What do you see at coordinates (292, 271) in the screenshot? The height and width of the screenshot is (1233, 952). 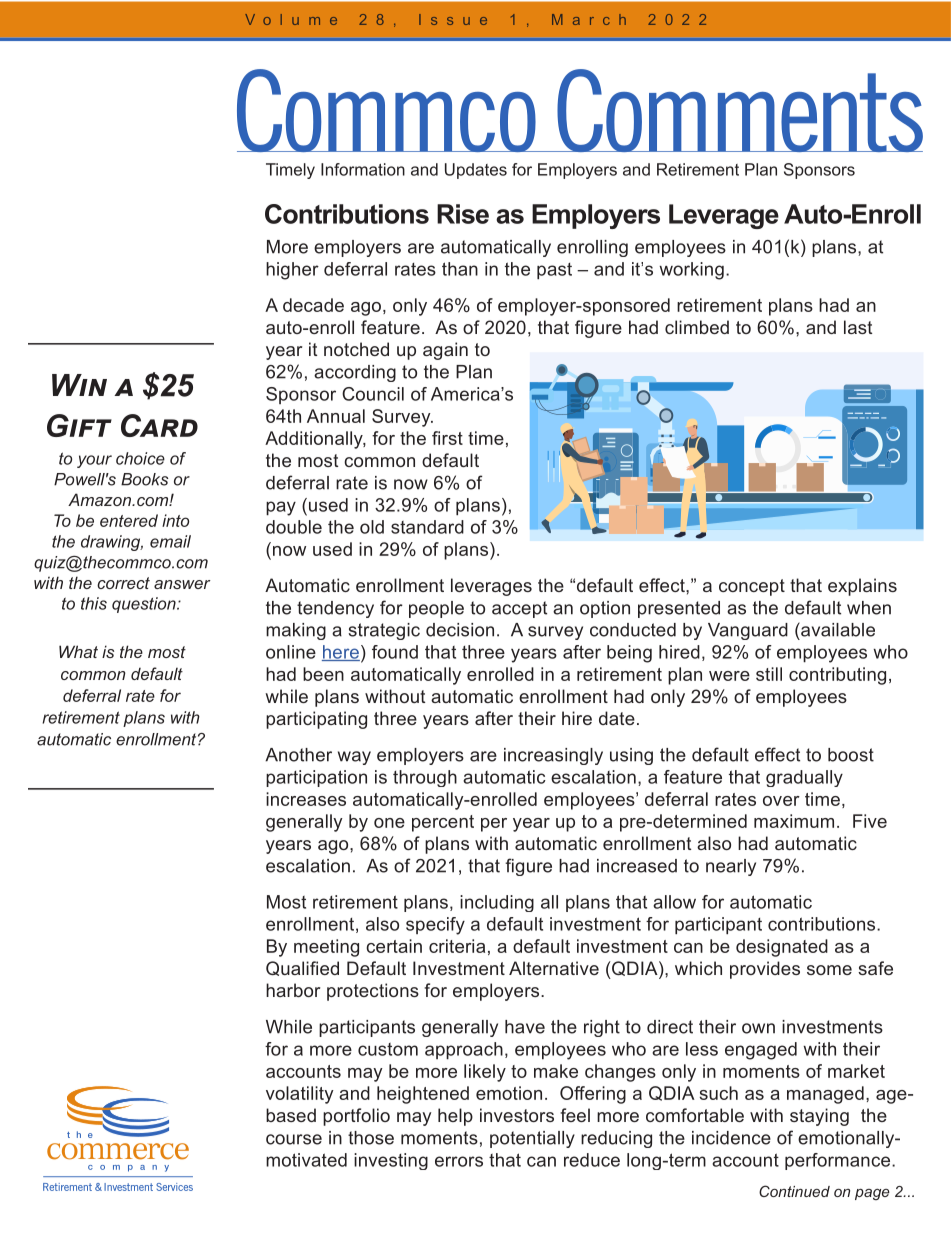 I see `higher` at bounding box center [292, 271].
